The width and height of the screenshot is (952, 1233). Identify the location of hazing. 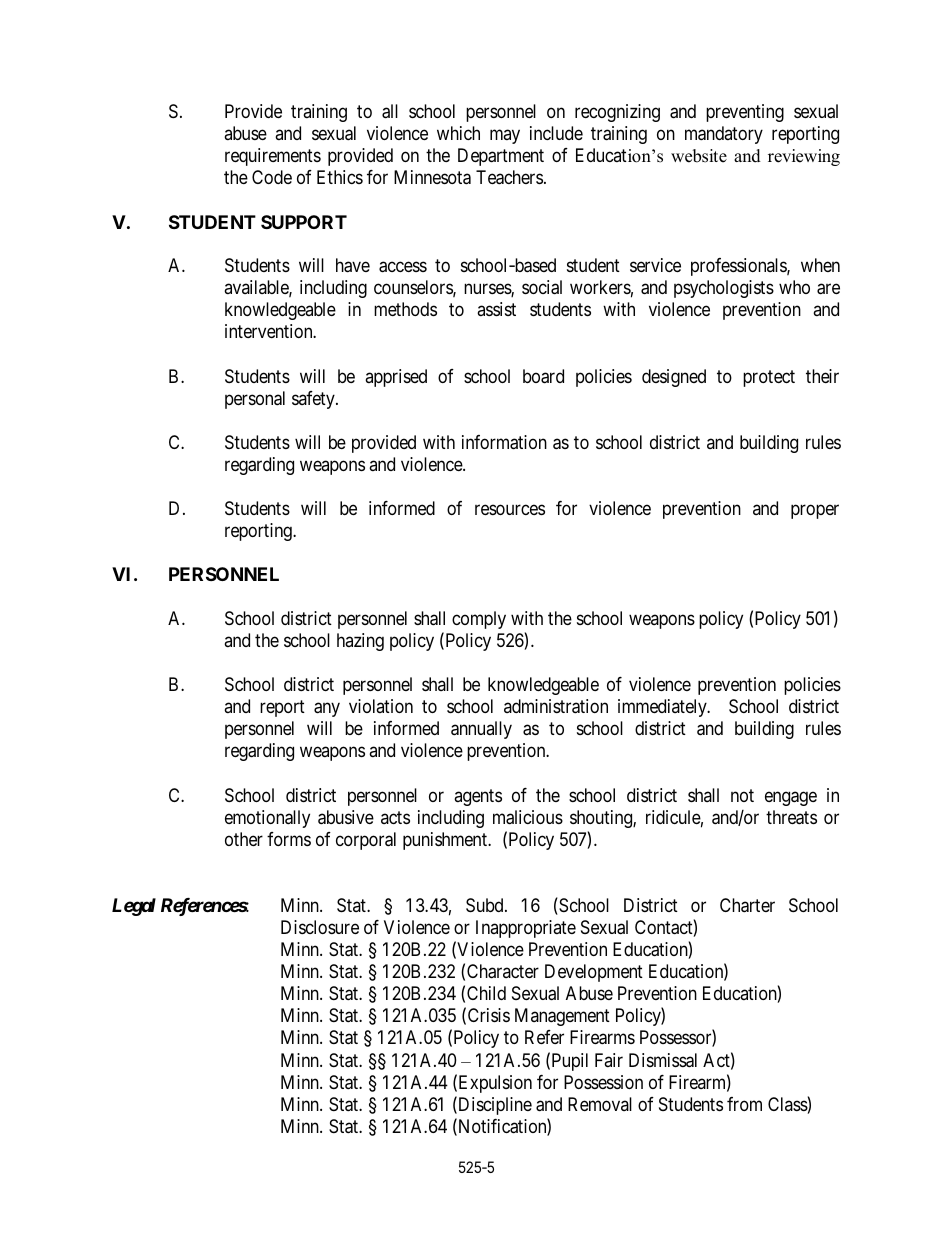
(360, 642).
